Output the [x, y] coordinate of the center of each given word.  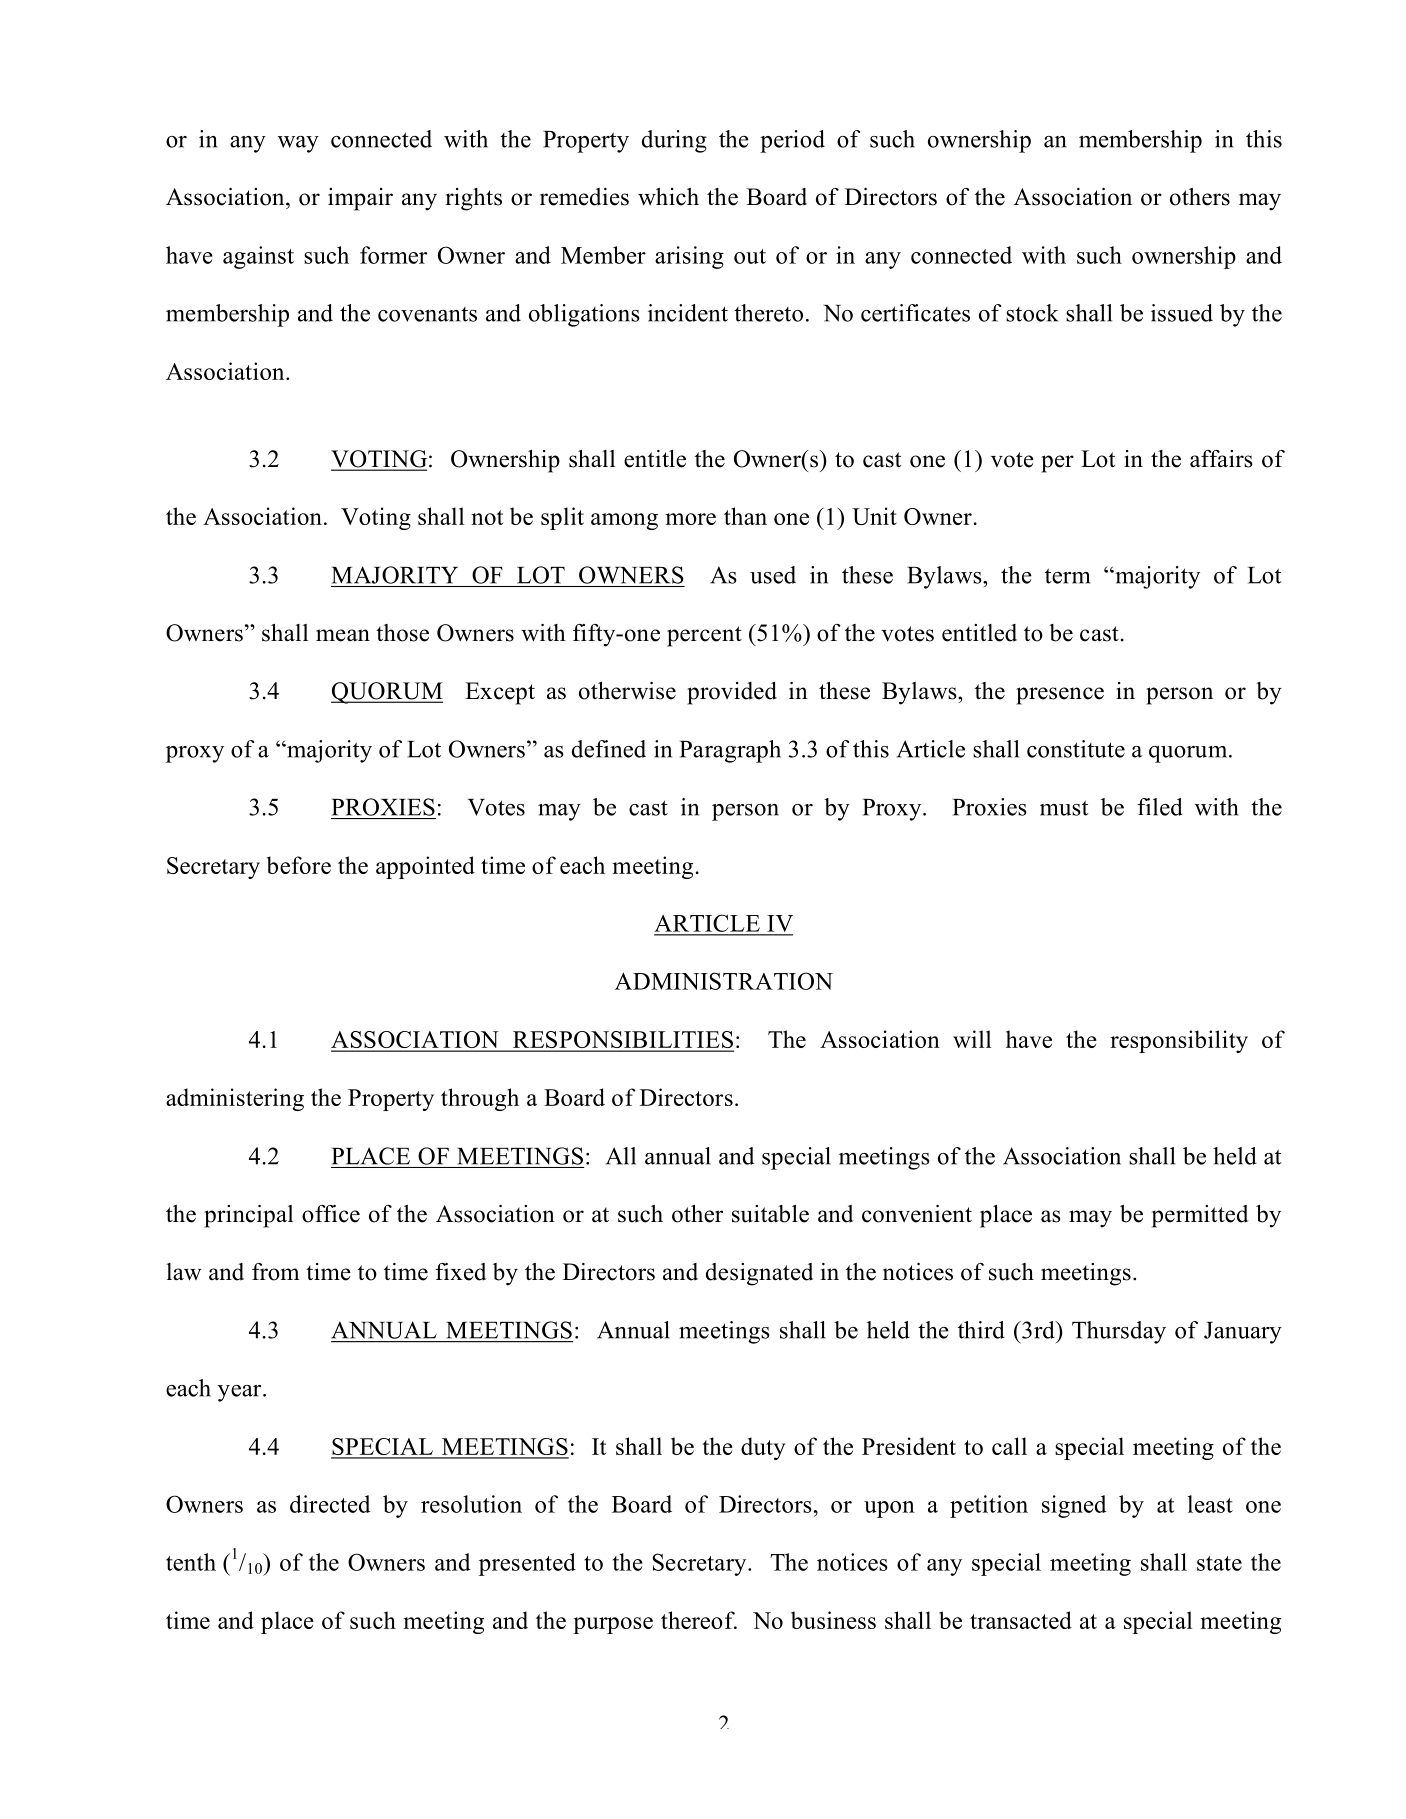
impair [360, 199]
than [745, 516]
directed [330, 1504]
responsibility [1179, 1041]
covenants [427, 314]
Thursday [1119, 1332]
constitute [1076, 749]
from [276, 1272]
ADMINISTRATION [724, 981]
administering [235, 1099]
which [668, 197]
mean [343, 635]
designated [759, 1274]
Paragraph [730, 751]
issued [1182, 313]
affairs [1221, 459]
